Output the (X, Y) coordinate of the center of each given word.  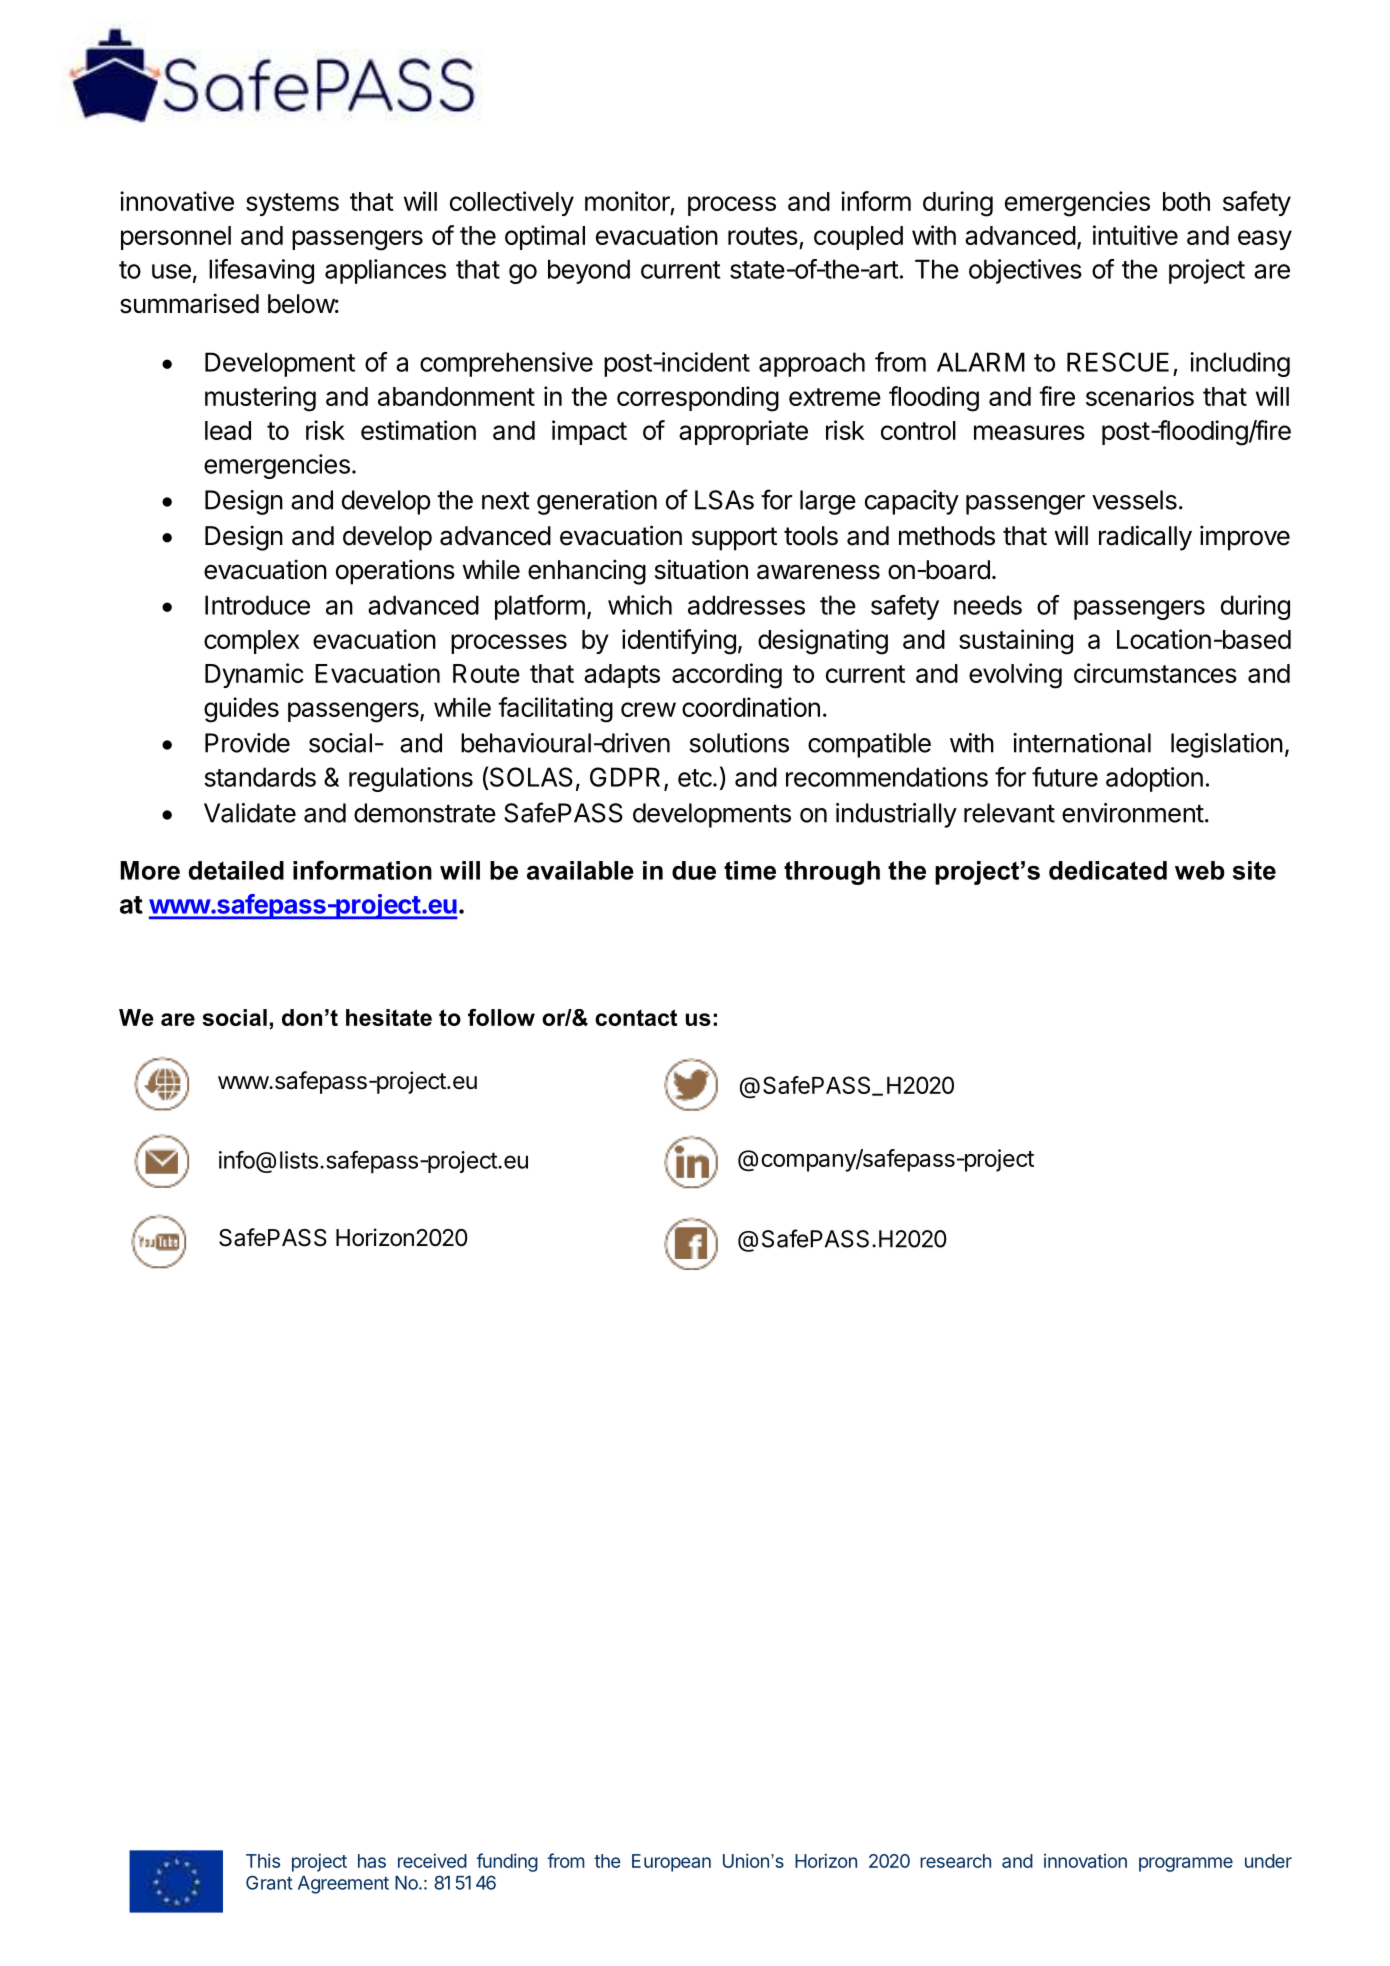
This (263, 1860)
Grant (269, 1882)
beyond (589, 271)
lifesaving (261, 271)
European (671, 1863)
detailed (236, 870)
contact (636, 1017)
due (694, 870)
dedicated (1108, 870)
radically (1145, 538)
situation (701, 569)
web (1200, 870)
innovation (1085, 1861)
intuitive (1135, 235)
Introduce (257, 605)
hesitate (389, 1017)
